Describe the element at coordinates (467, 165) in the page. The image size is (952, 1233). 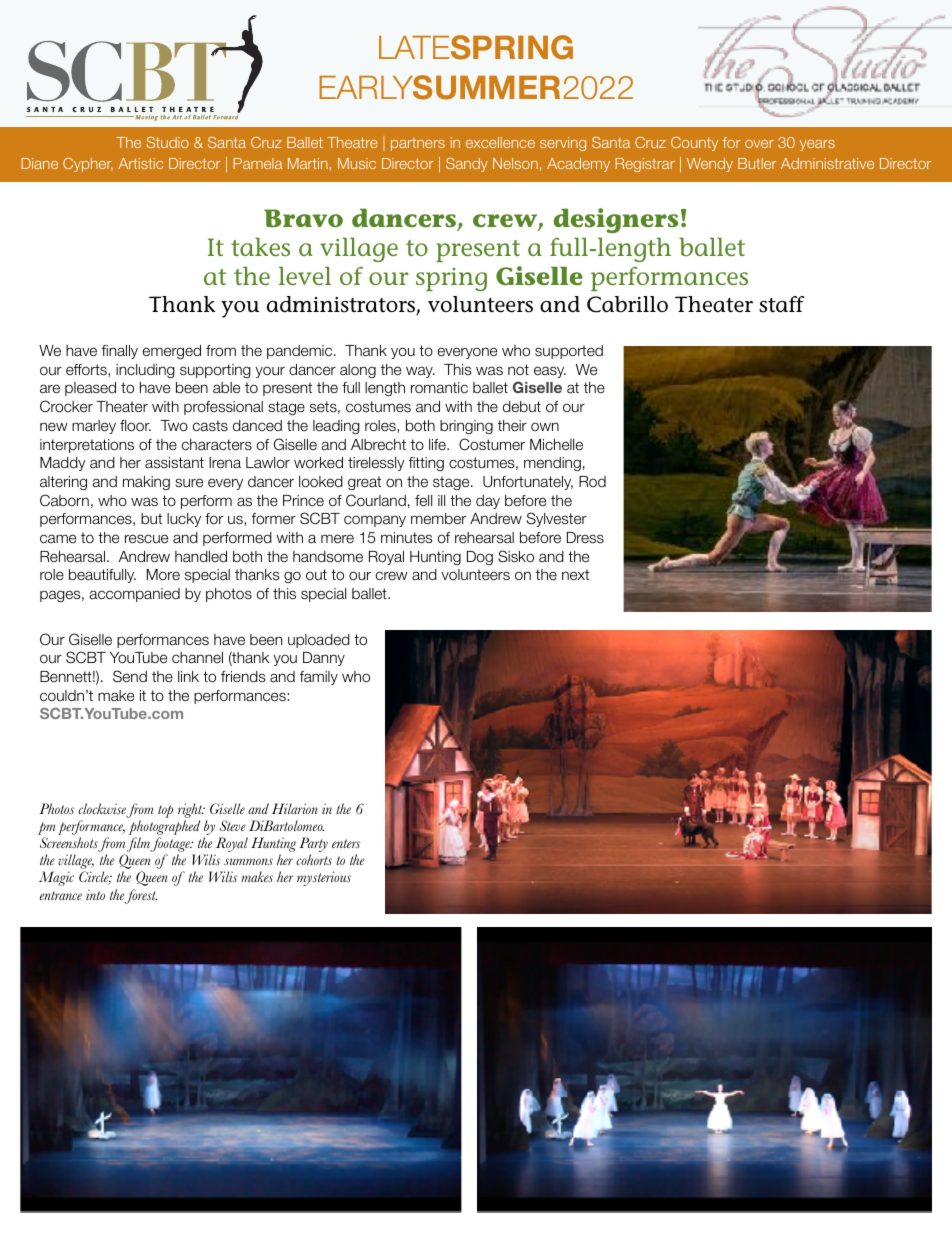
I see `Sandy` at that location.
